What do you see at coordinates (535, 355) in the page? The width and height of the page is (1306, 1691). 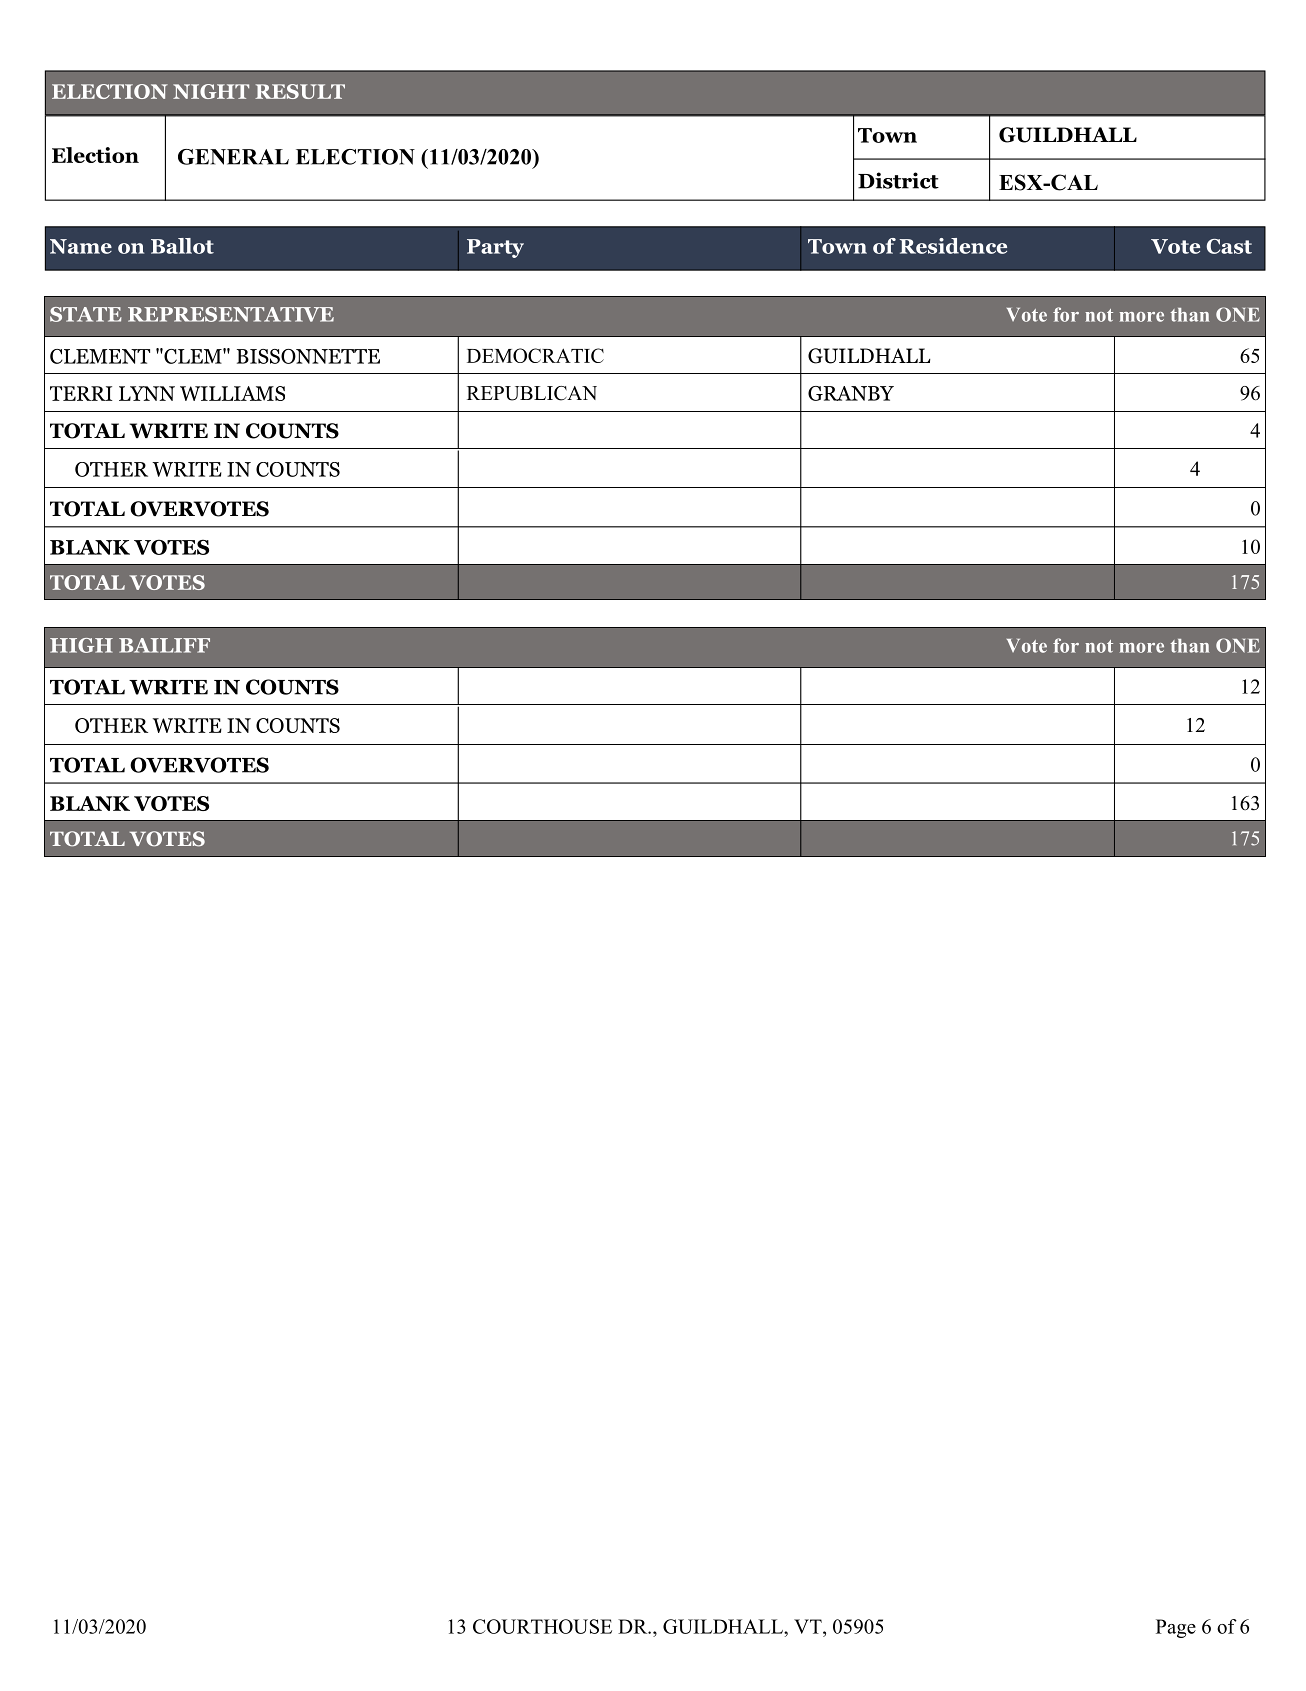 I see `DEMOCRATIC` at bounding box center [535, 355].
